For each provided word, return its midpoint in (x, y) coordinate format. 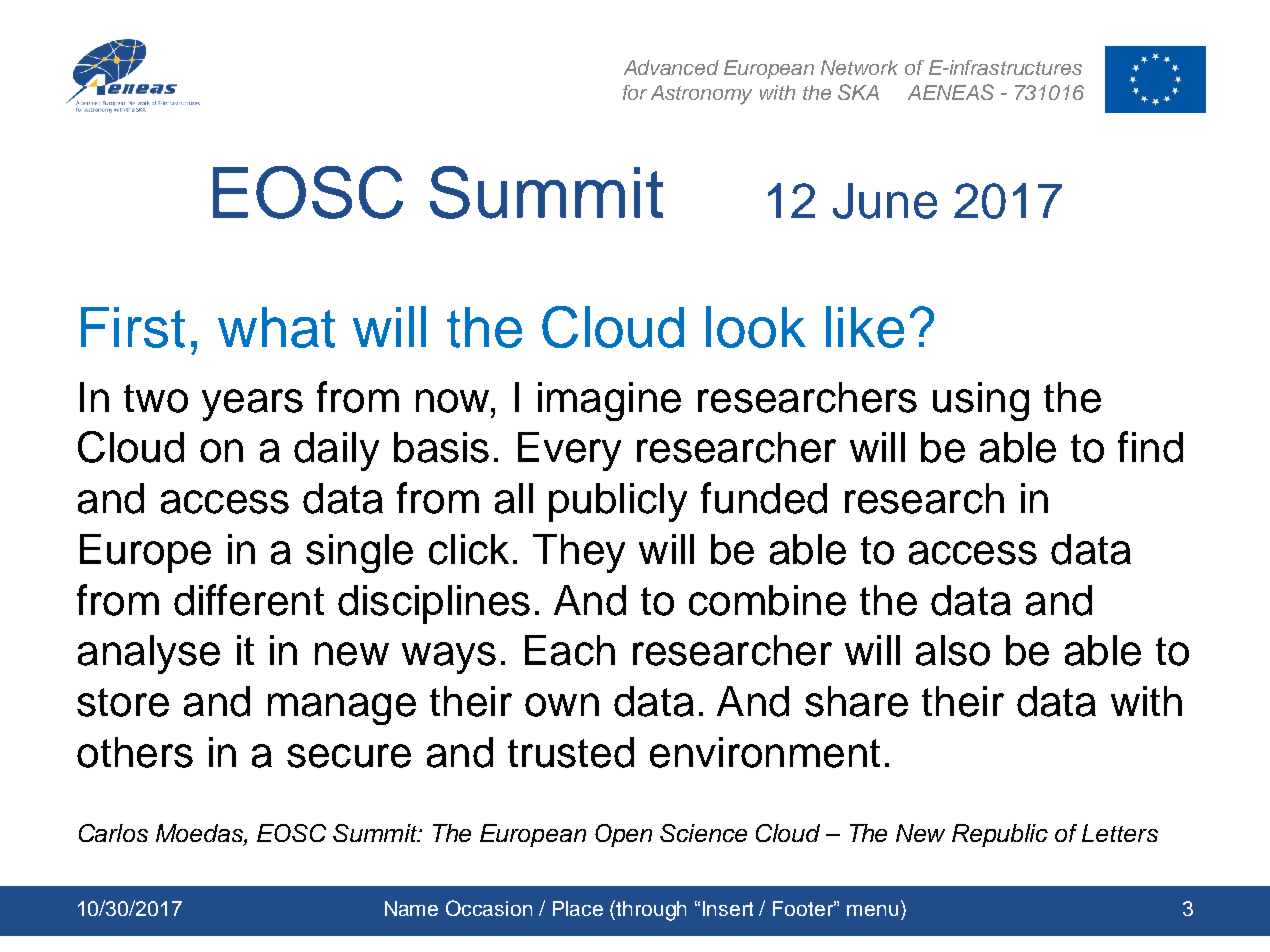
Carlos (113, 833)
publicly (618, 502)
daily (336, 451)
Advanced (671, 67)
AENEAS (951, 92)
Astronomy (701, 95)
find (1150, 447)
